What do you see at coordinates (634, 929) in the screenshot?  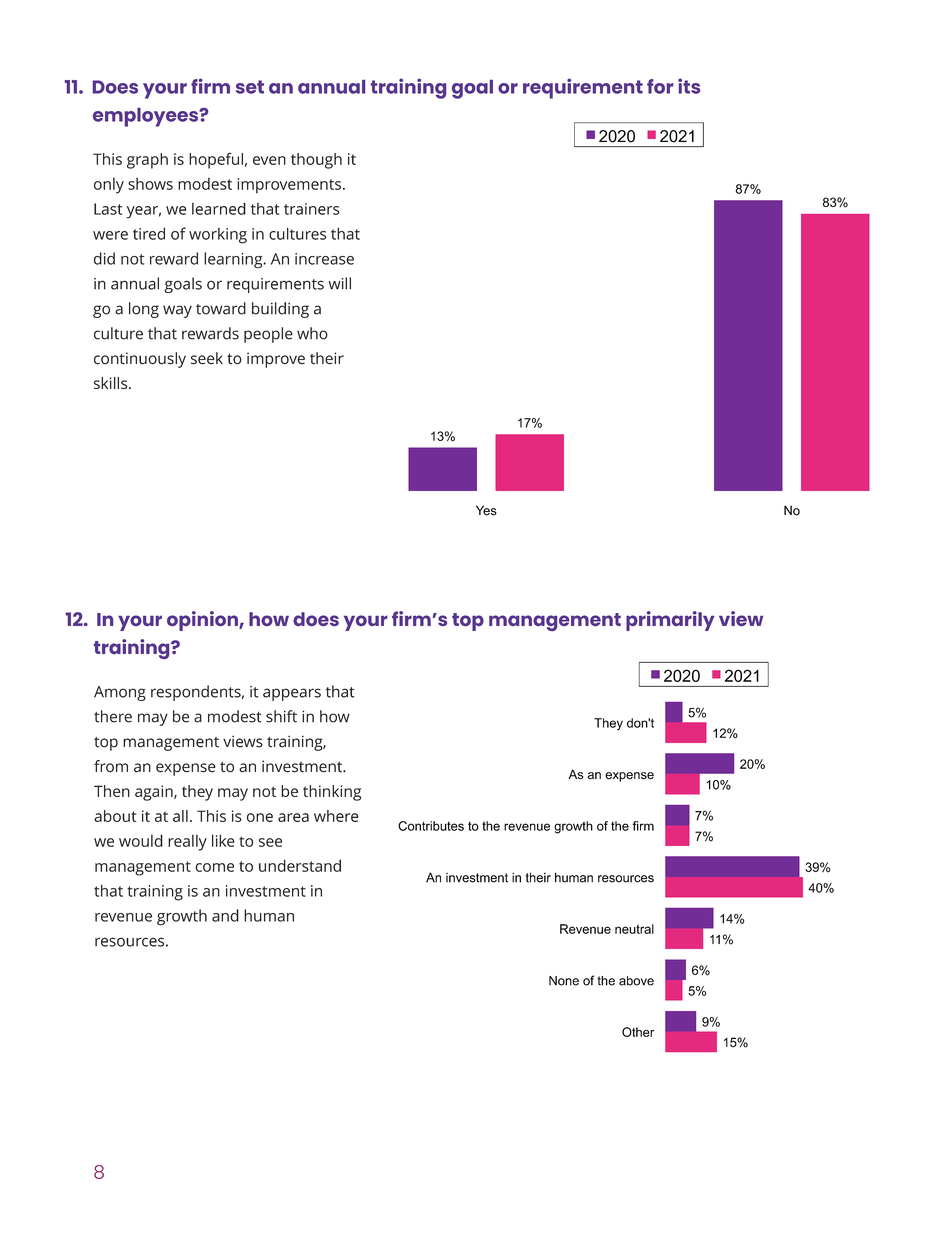 I see `neutral` at bounding box center [634, 929].
